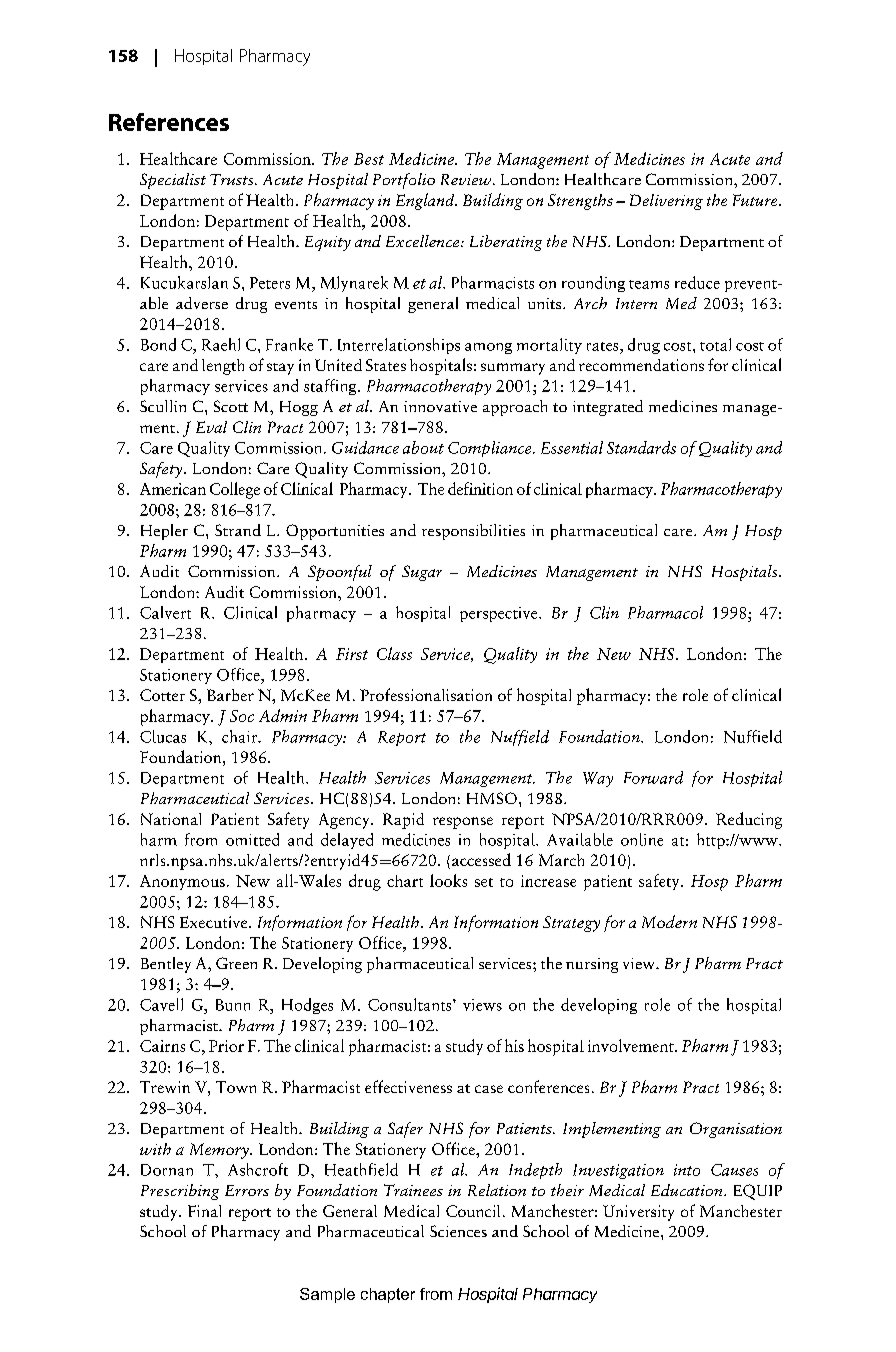 The width and height of the screenshot is (896, 1352). Describe the element at coordinates (233, 1005) in the screenshot. I see `Bunn` at that location.
